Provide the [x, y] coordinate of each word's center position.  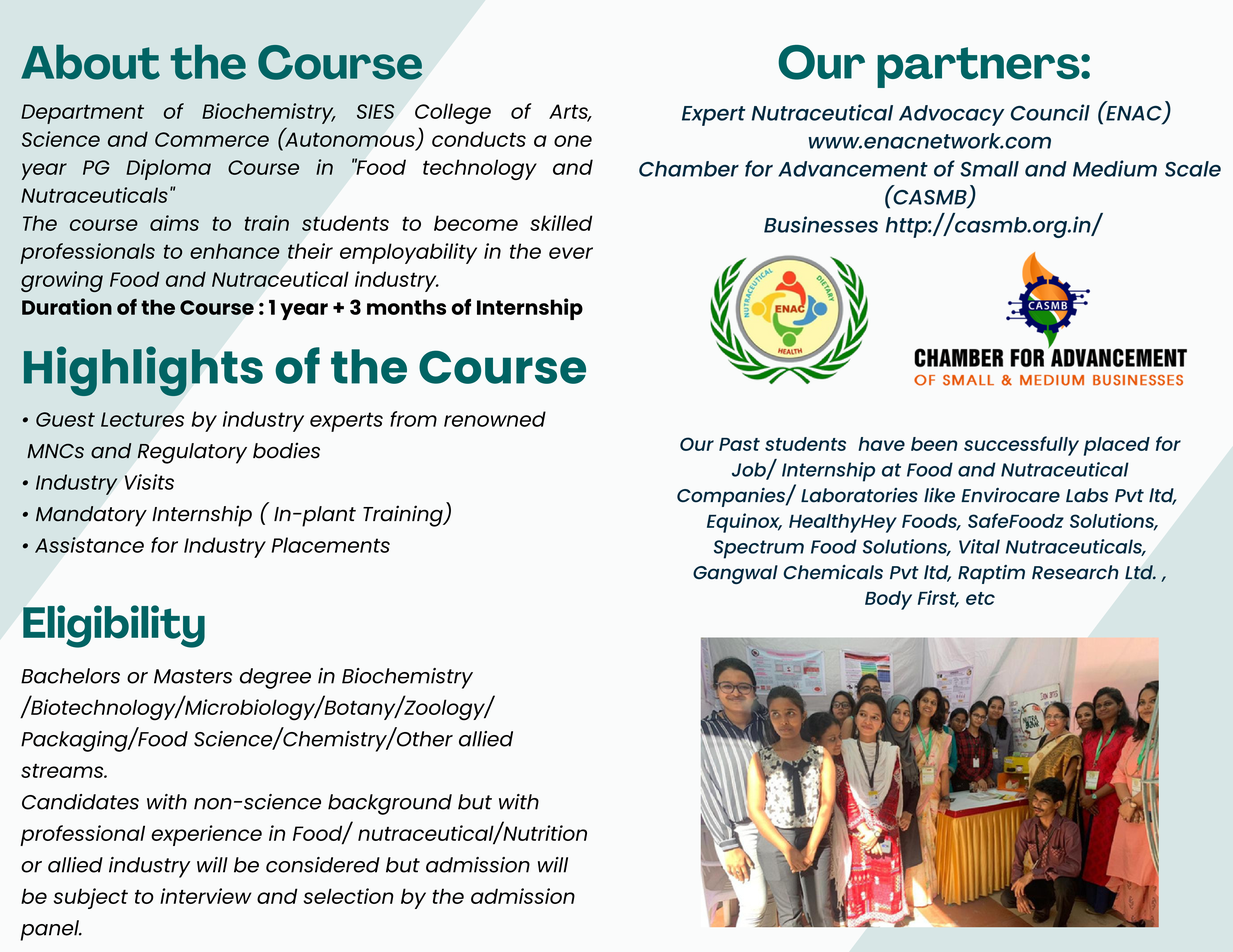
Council [1050, 112]
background [390, 804]
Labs [1087, 495]
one [573, 141]
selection [348, 896]
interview [206, 896]
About [90, 62]
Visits [149, 482]
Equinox [744, 523]
